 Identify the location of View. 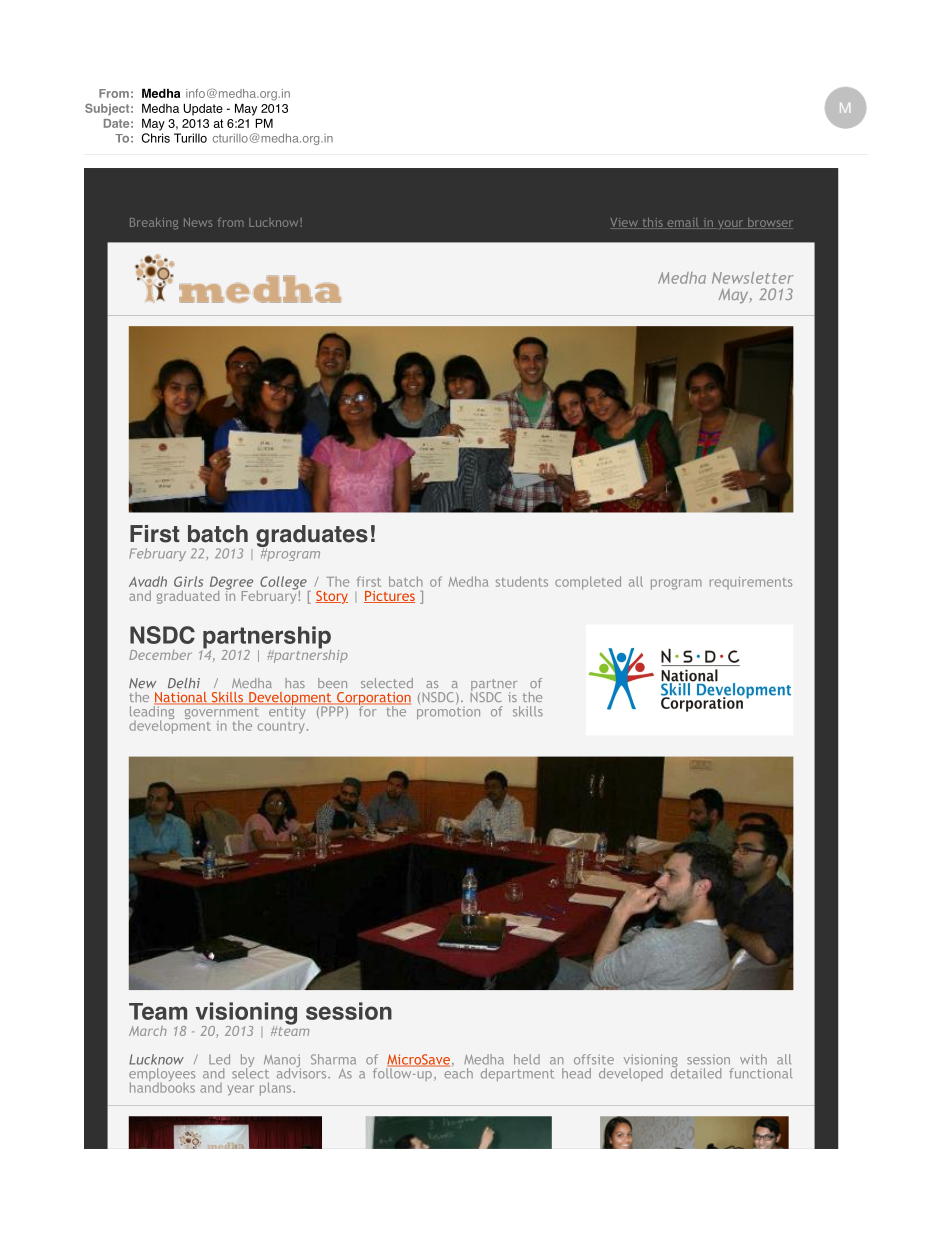
(625, 223).
